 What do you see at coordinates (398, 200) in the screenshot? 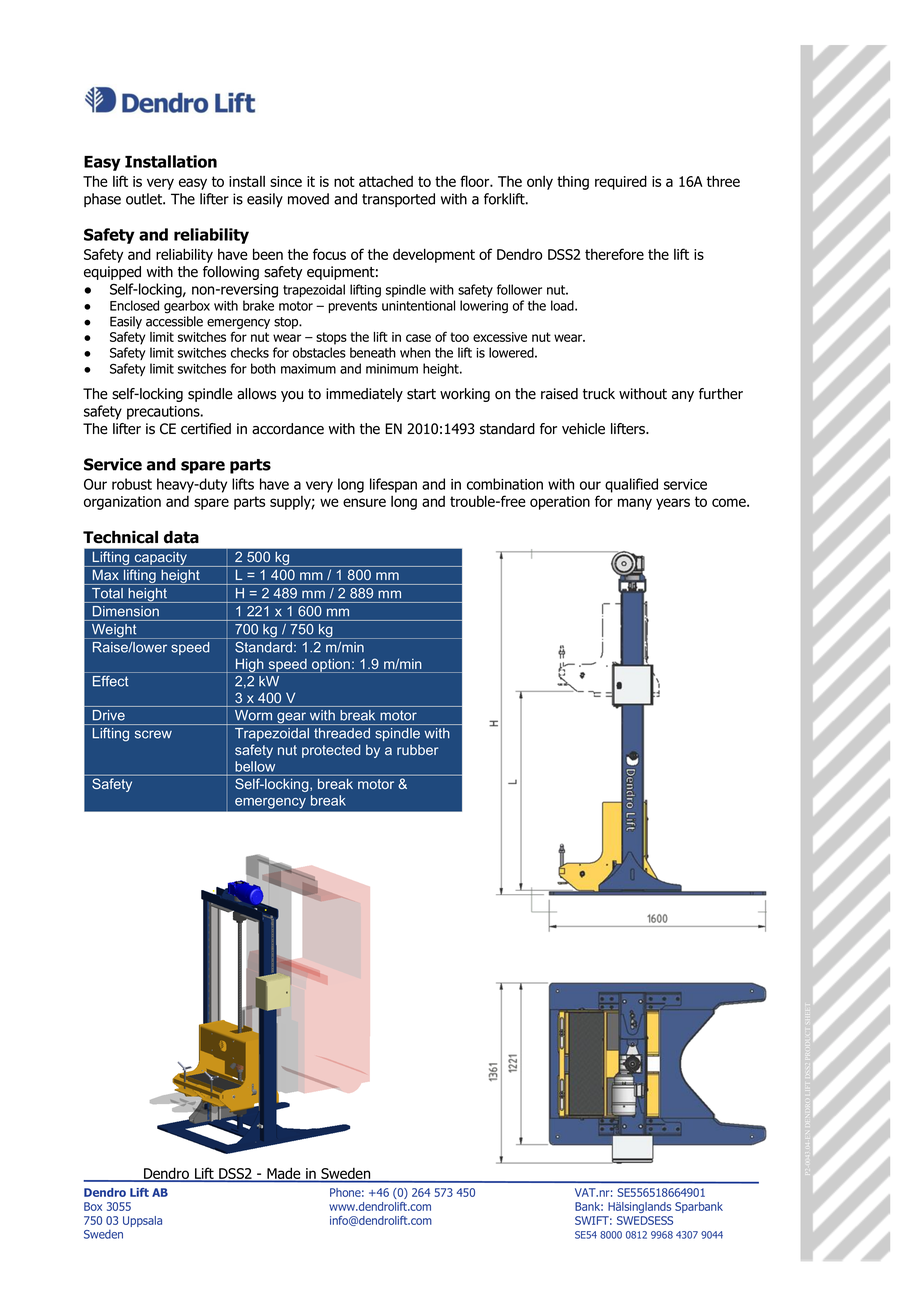
I see `transported` at bounding box center [398, 200].
